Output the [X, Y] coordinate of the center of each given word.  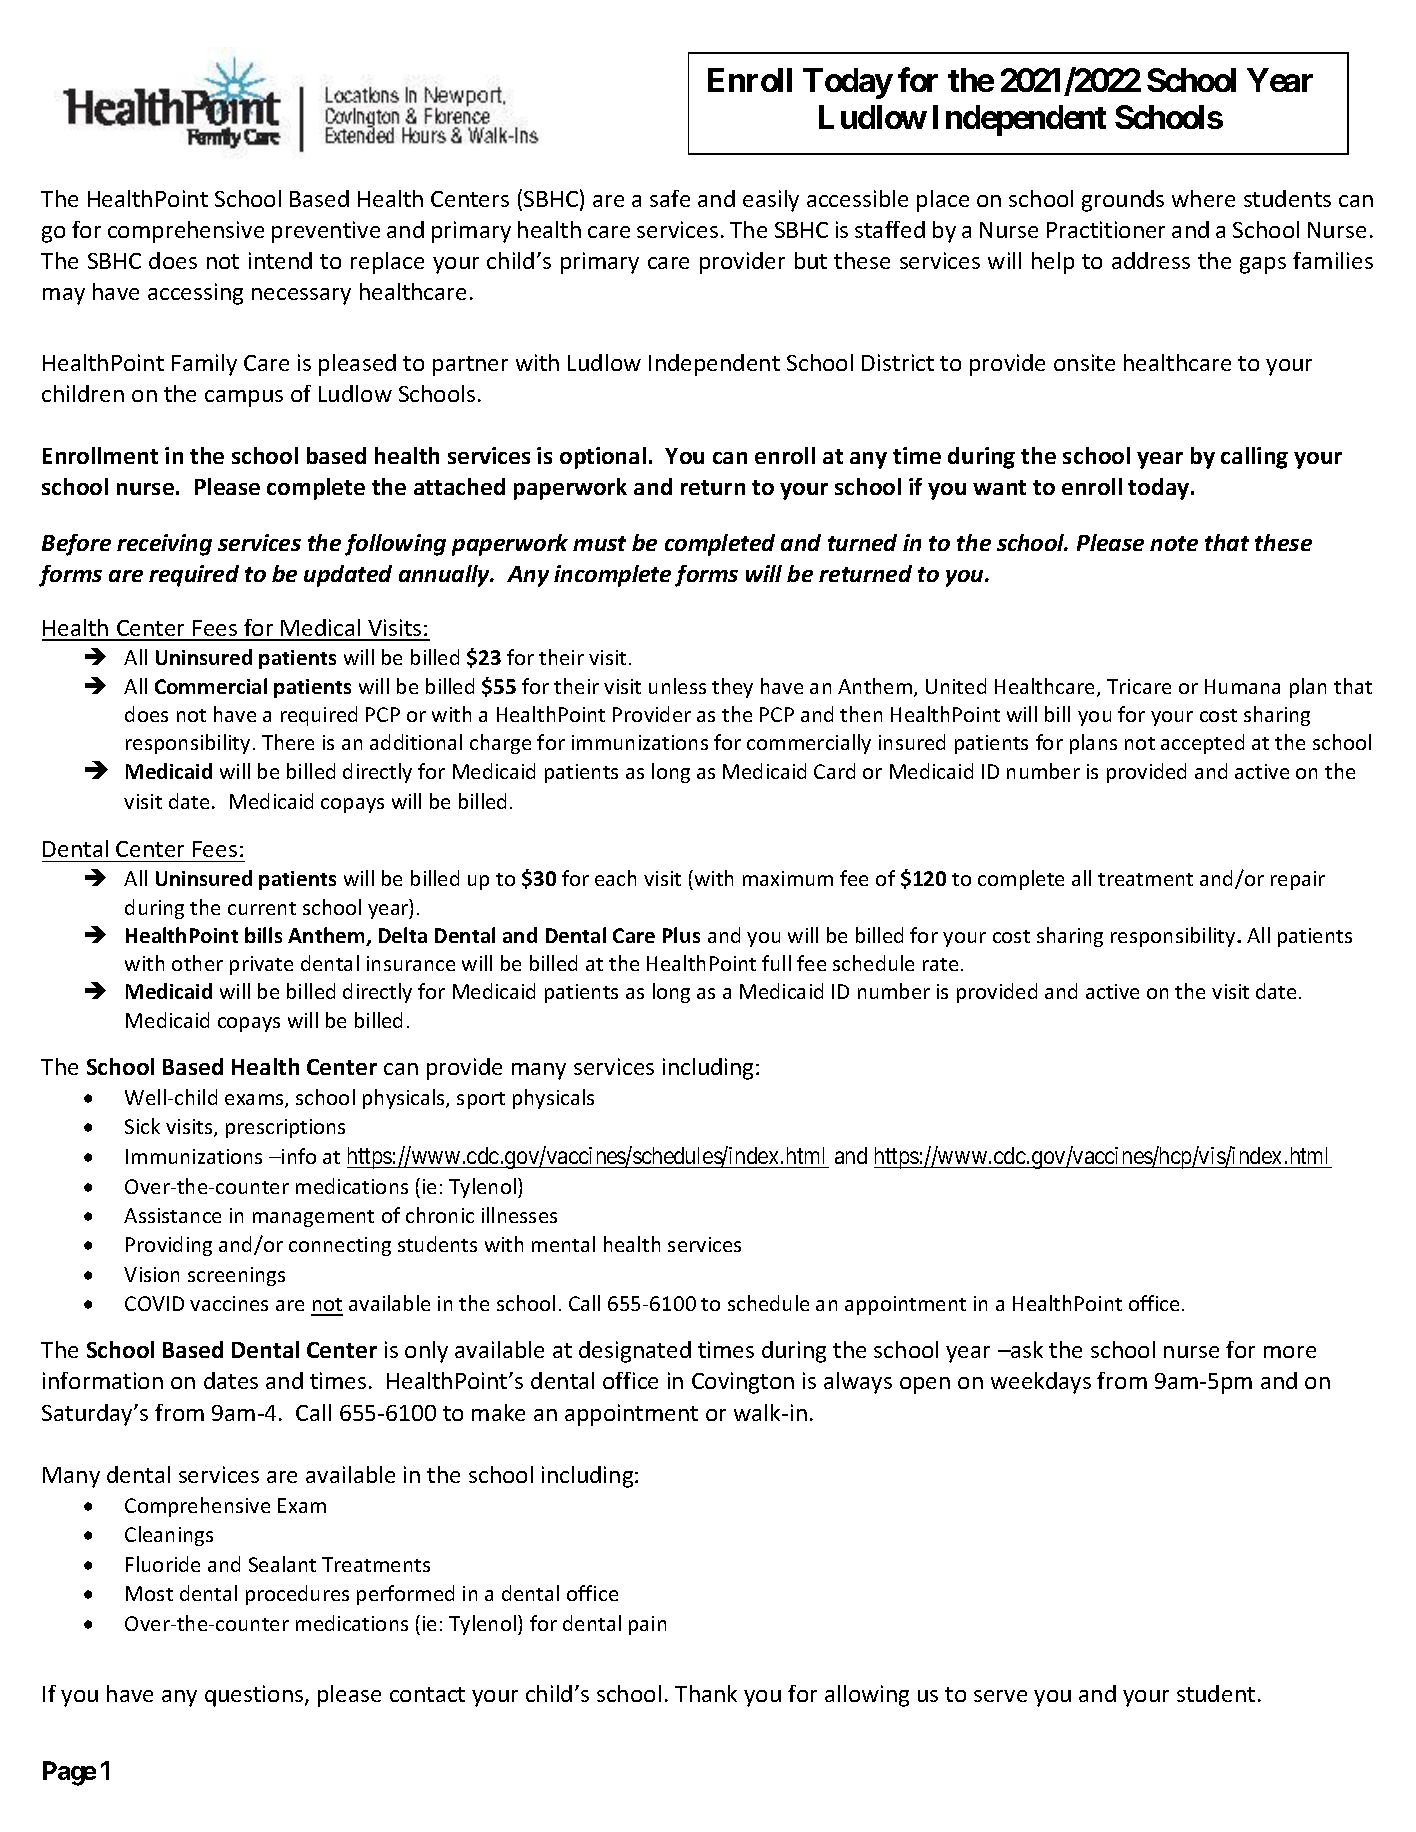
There [288, 742]
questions [255, 1696]
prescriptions [285, 1128]
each [615, 878]
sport [481, 1100]
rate [940, 964]
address [1151, 260]
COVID [154, 1303]
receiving [164, 545]
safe [670, 198]
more [1290, 1352]
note [1174, 543]
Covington [743, 1383]
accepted [1202, 744]
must [599, 543]
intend [280, 260]
